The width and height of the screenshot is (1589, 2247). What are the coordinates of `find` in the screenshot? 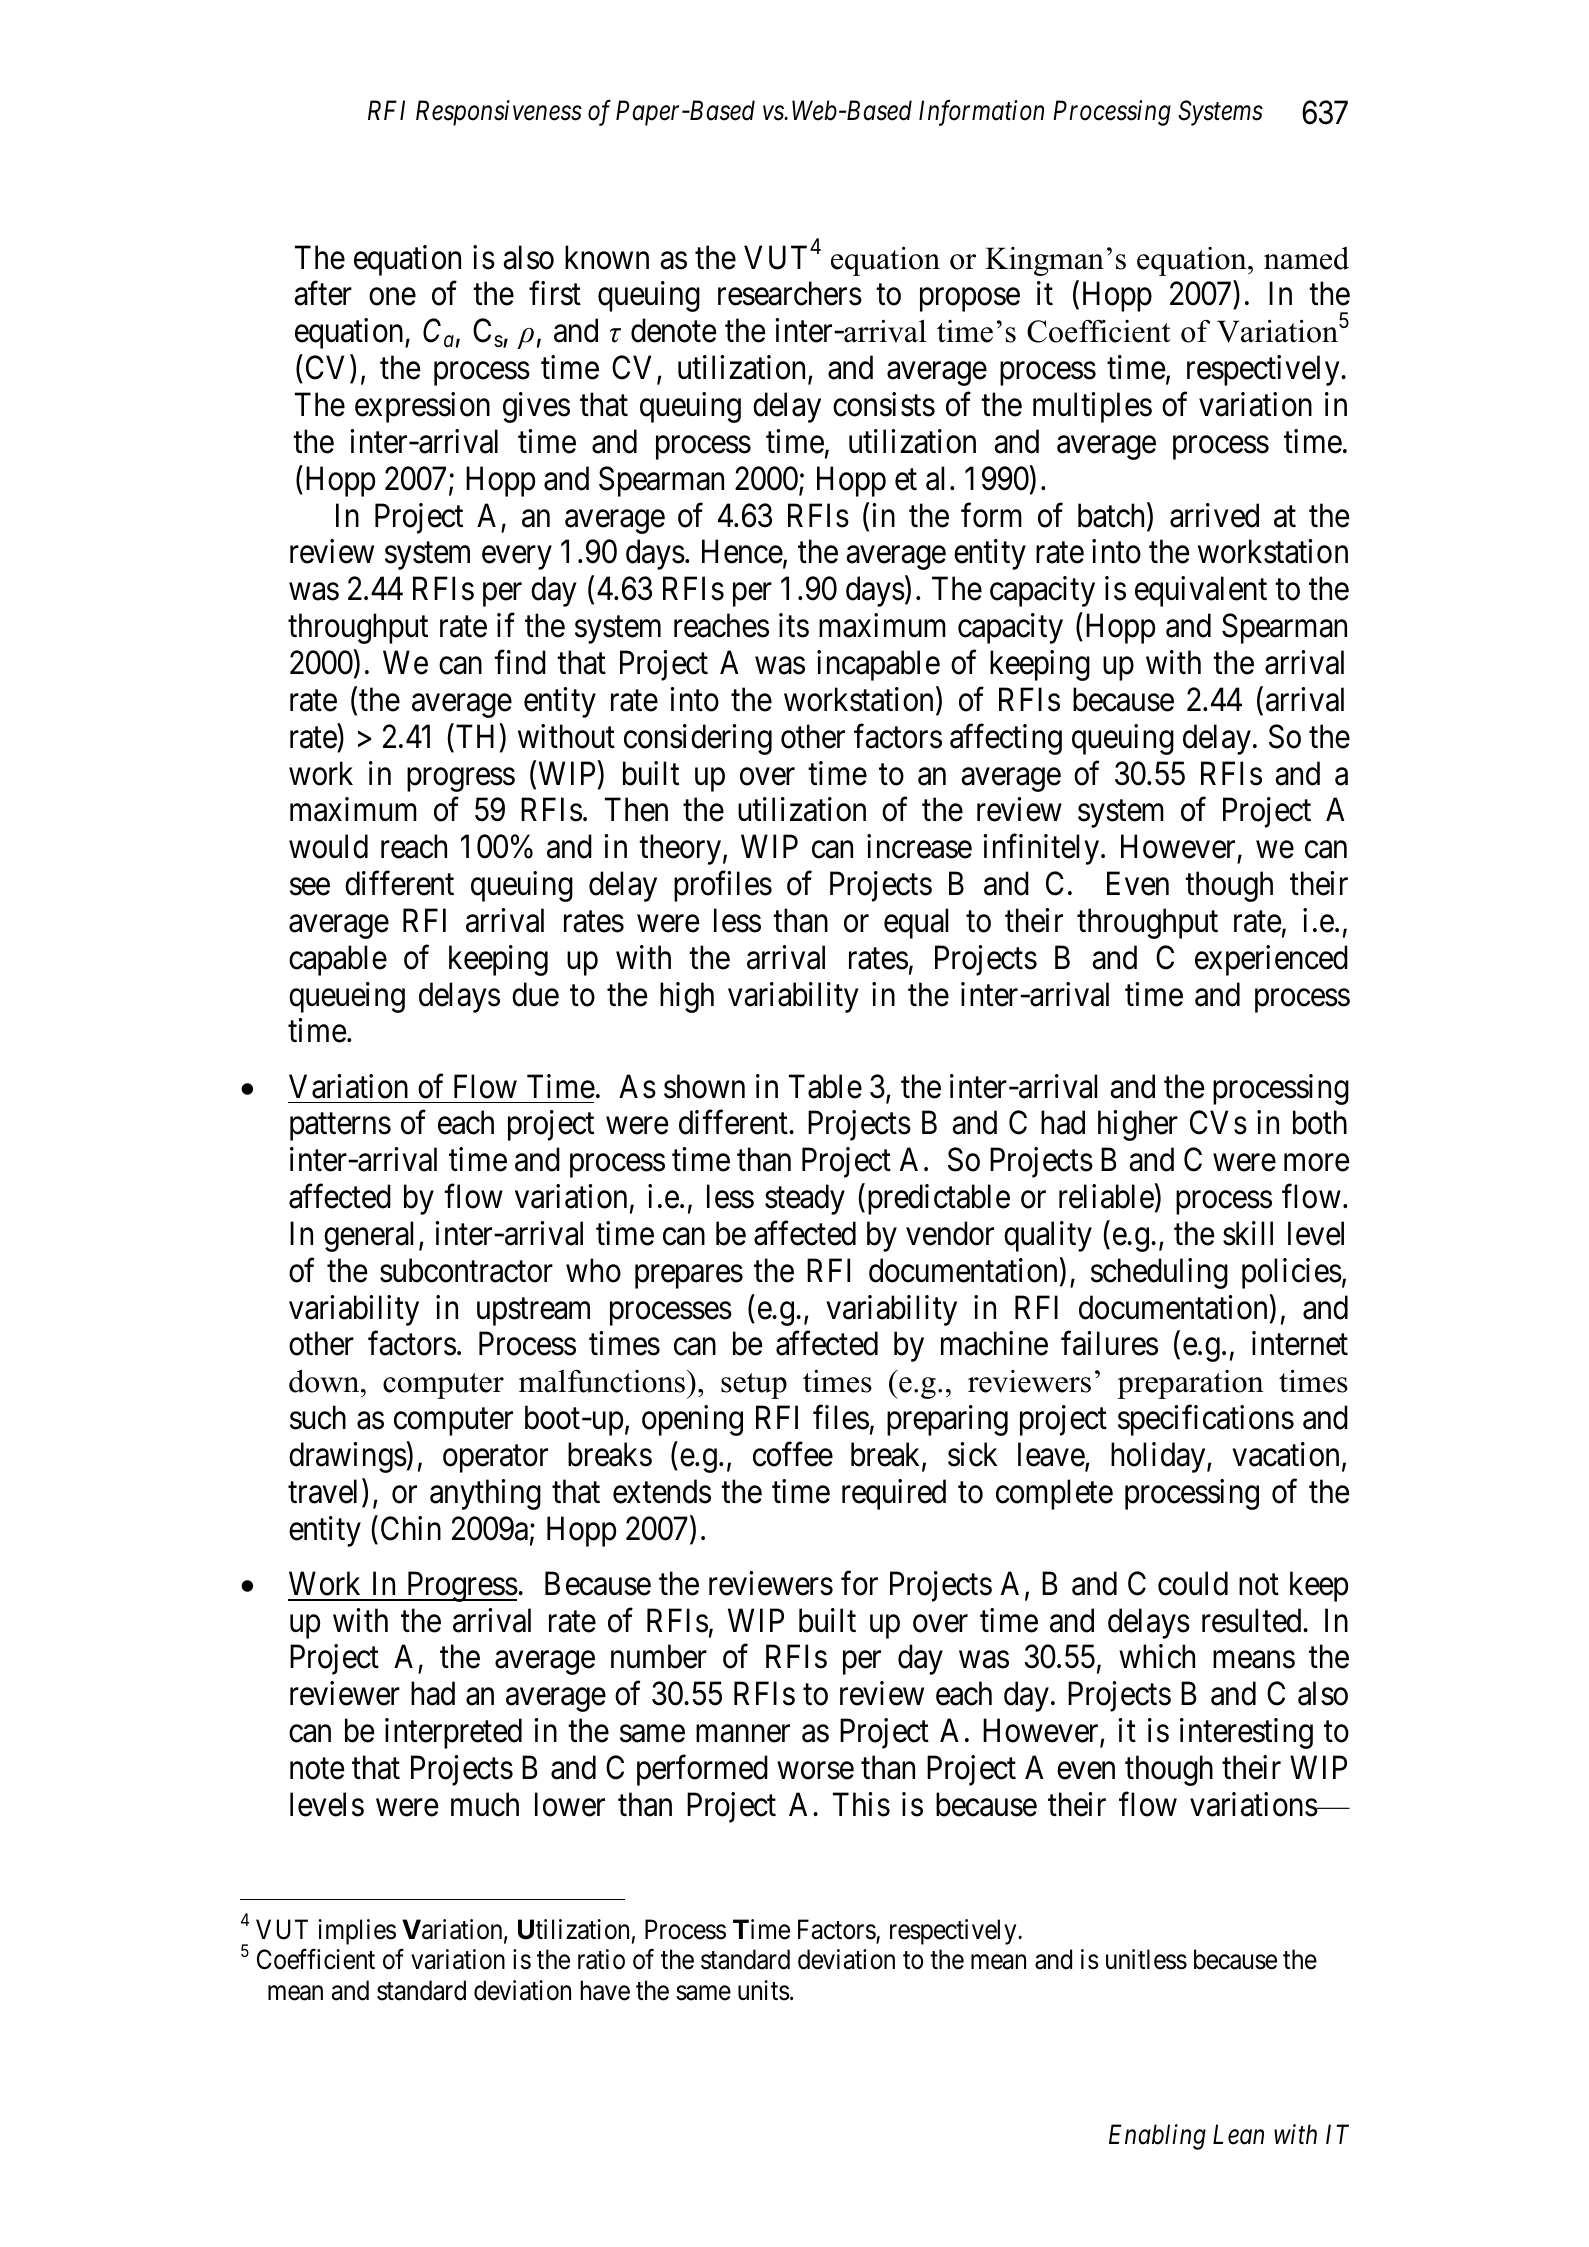 It's located at (520, 662).
